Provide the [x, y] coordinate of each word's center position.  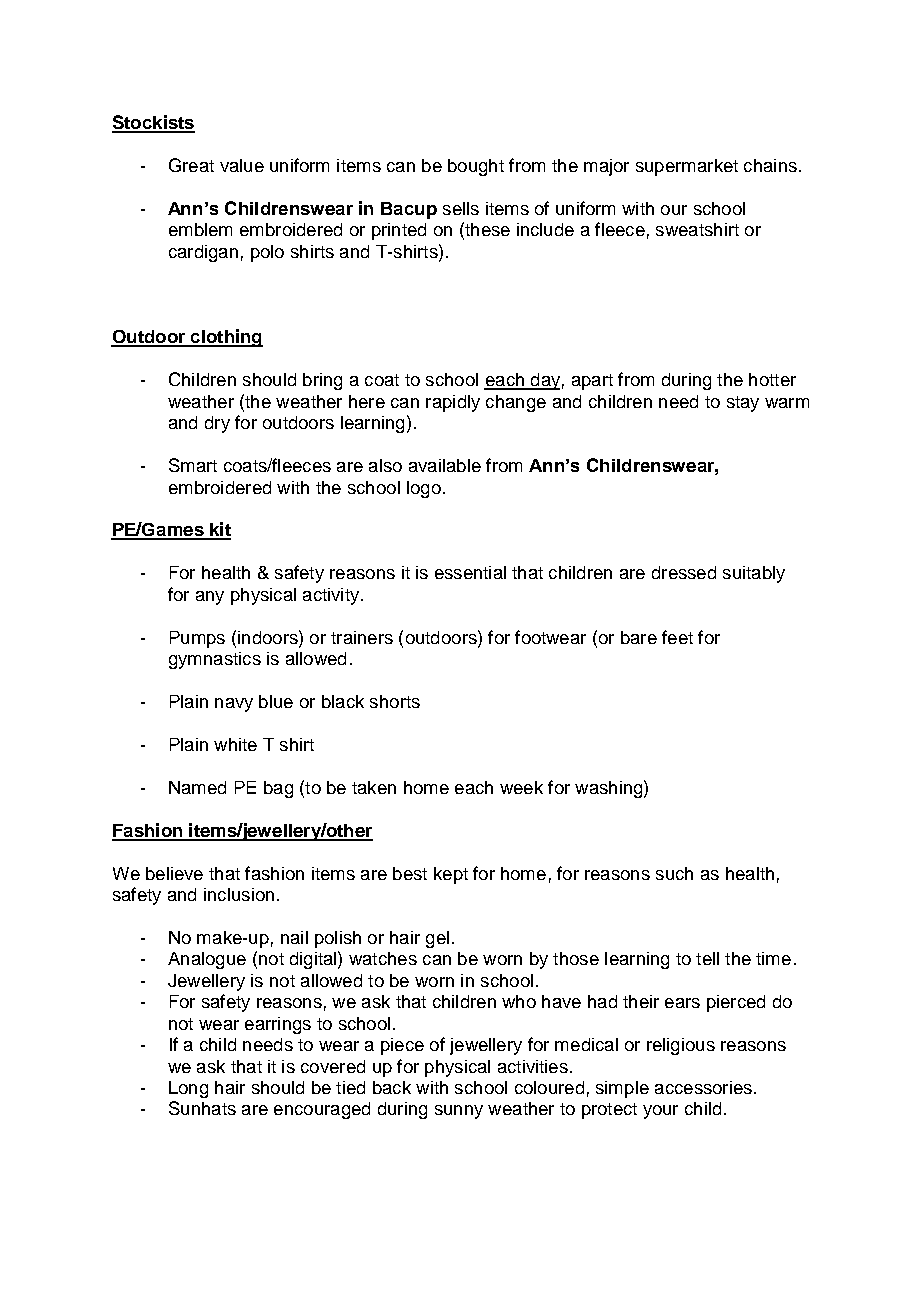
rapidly [453, 403]
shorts [395, 701]
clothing [226, 338]
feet [677, 637]
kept [451, 875]
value [242, 165]
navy [234, 705]
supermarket [687, 167]
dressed [684, 572]
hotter [772, 379]
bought [476, 167]
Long [188, 1089]
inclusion [239, 894]
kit [219, 530]
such [674, 873]
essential [470, 572]
